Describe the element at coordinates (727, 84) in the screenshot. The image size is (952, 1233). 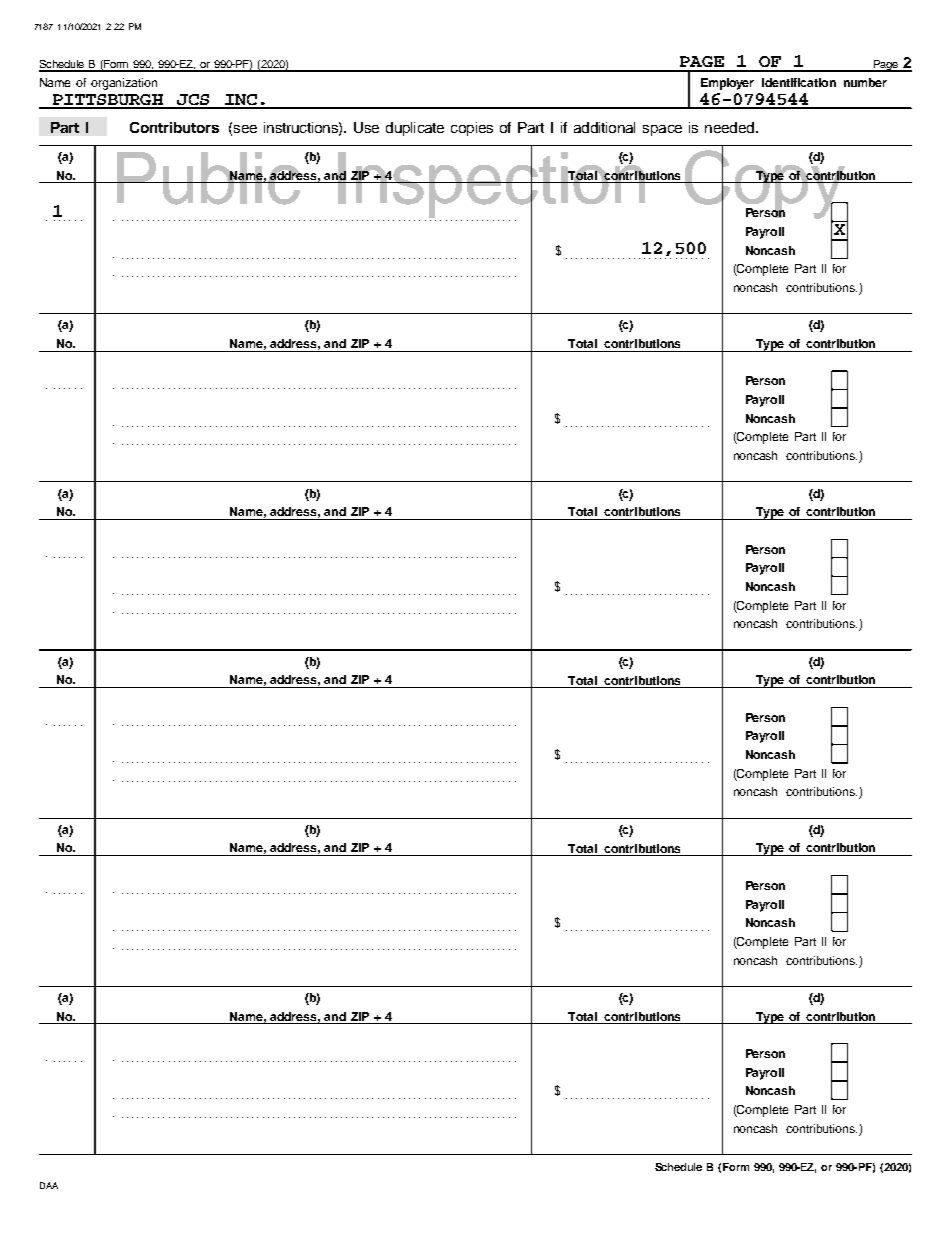
I see `Employer` at that location.
